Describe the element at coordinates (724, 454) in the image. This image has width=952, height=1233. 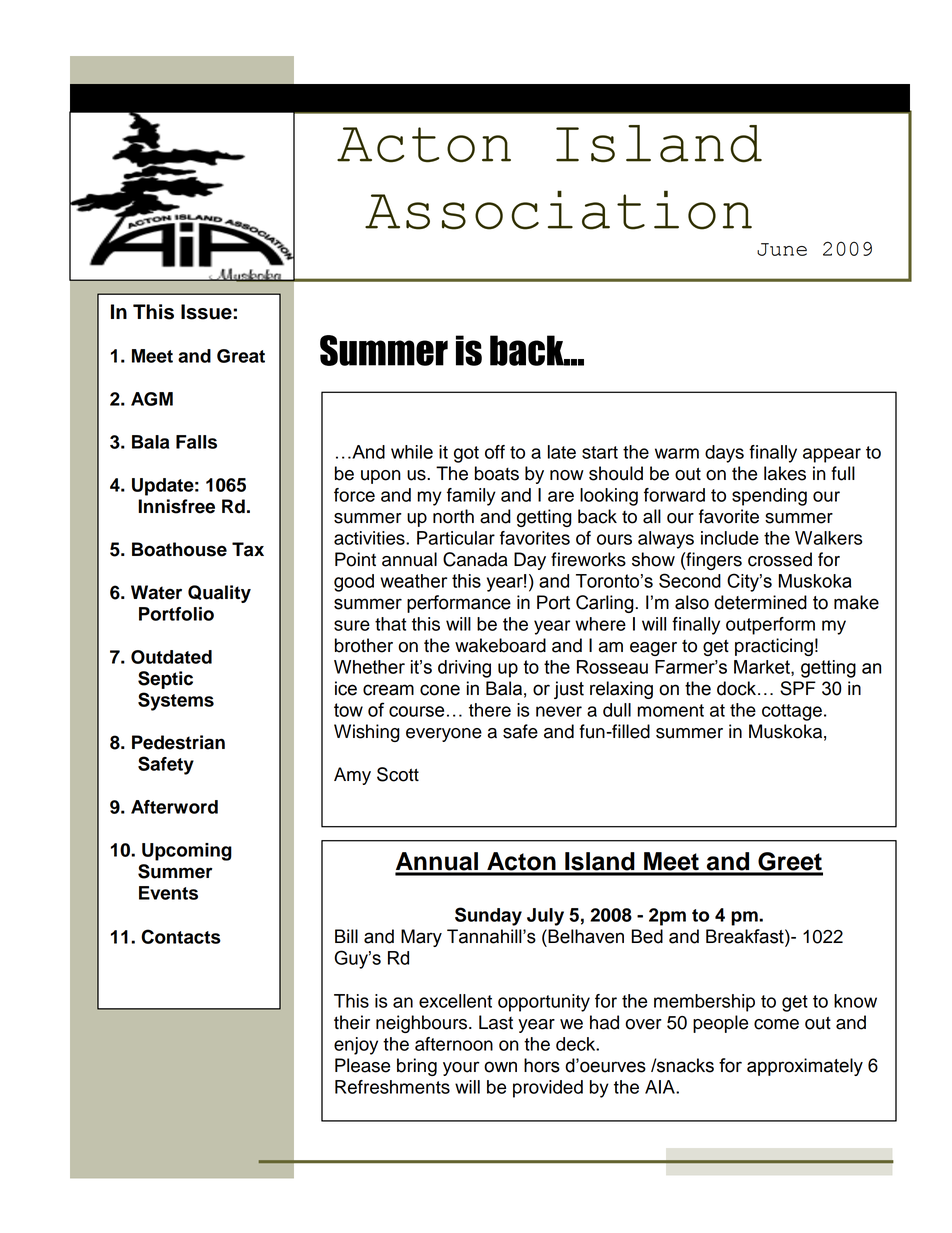
I see `days` at that location.
